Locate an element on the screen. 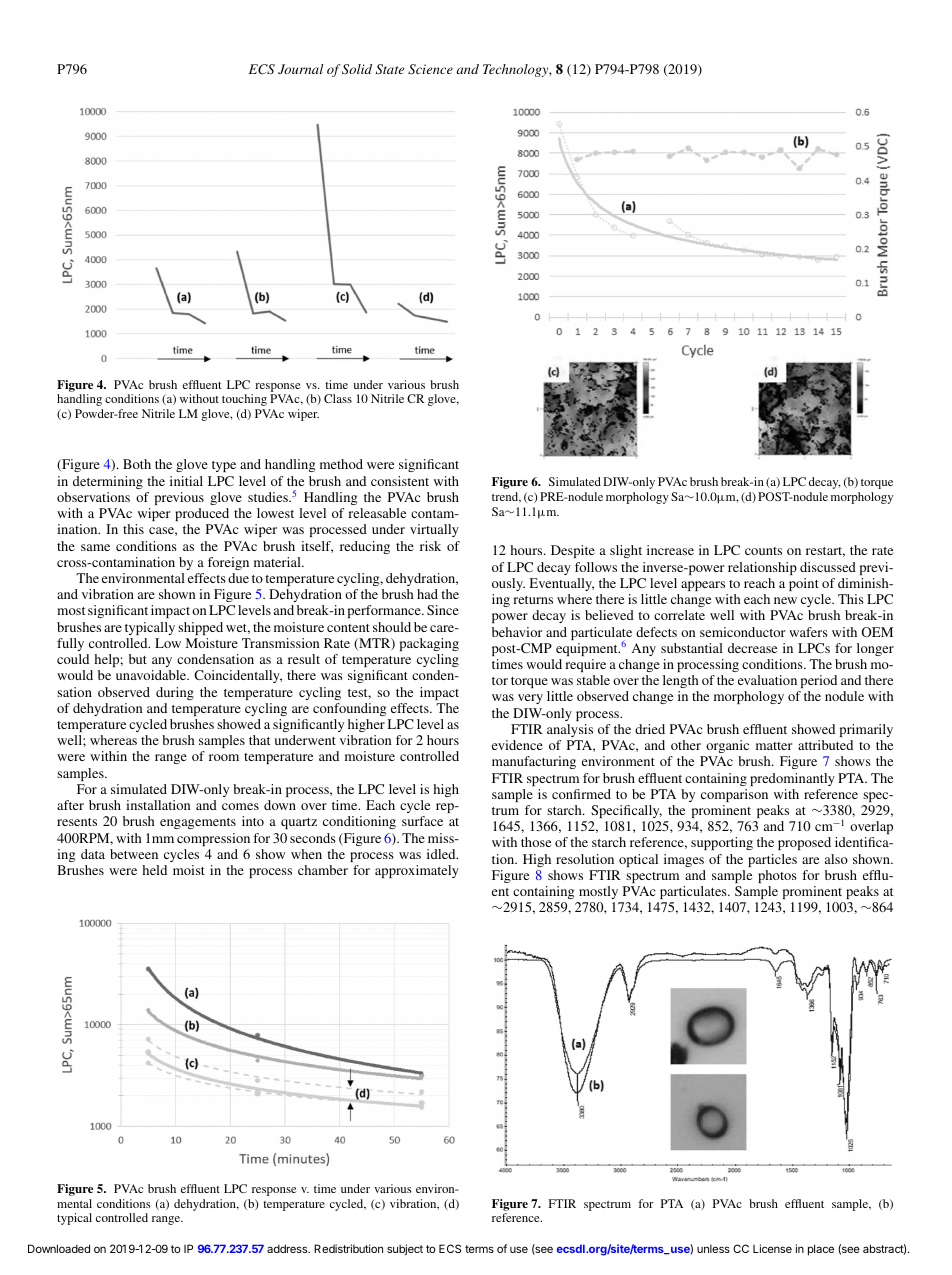 The image size is (952, 1275). particles is located at coordinates (772, 860).
